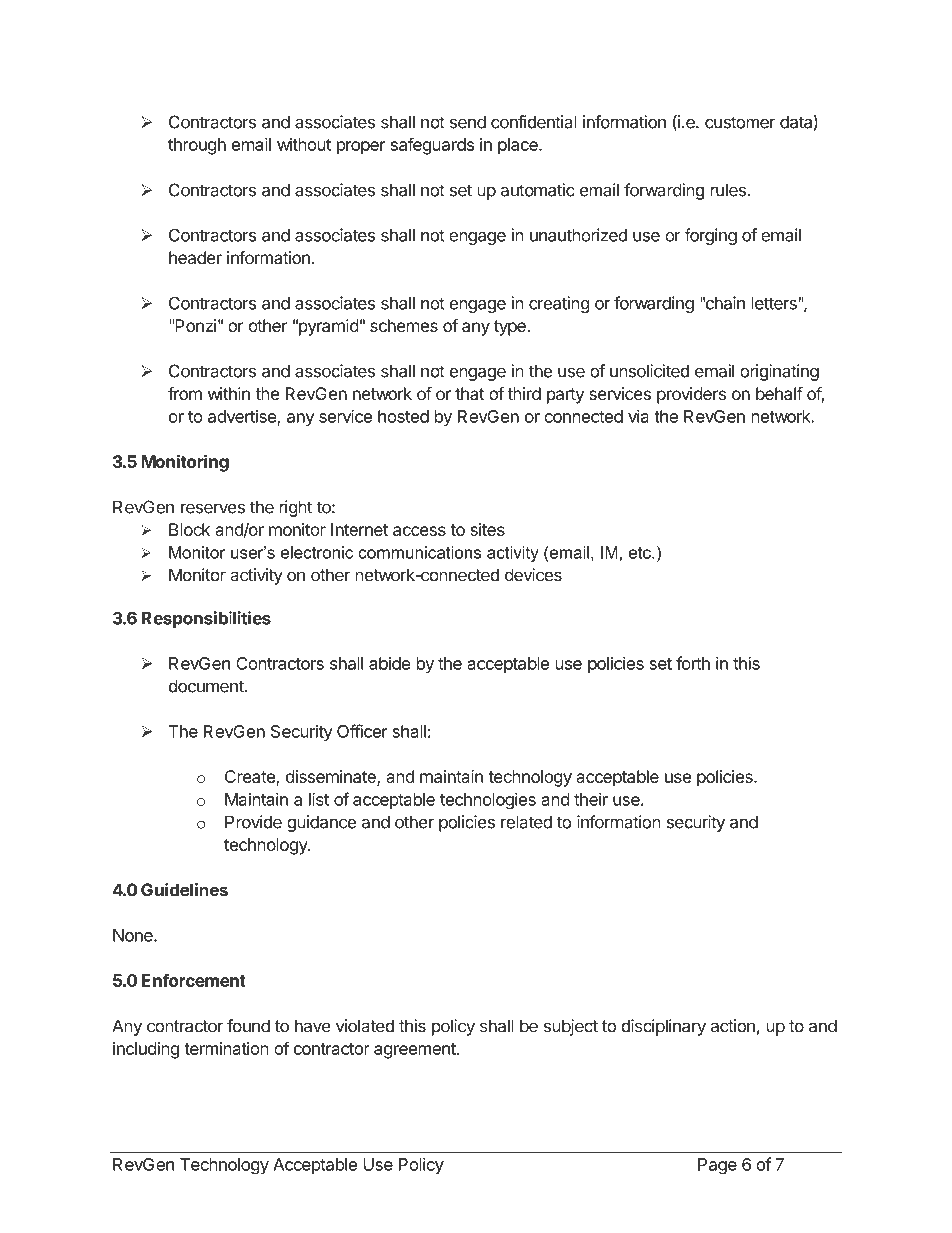 This screenshot has height=1233, width=952. I want to click on abide, so click(390, 663).
